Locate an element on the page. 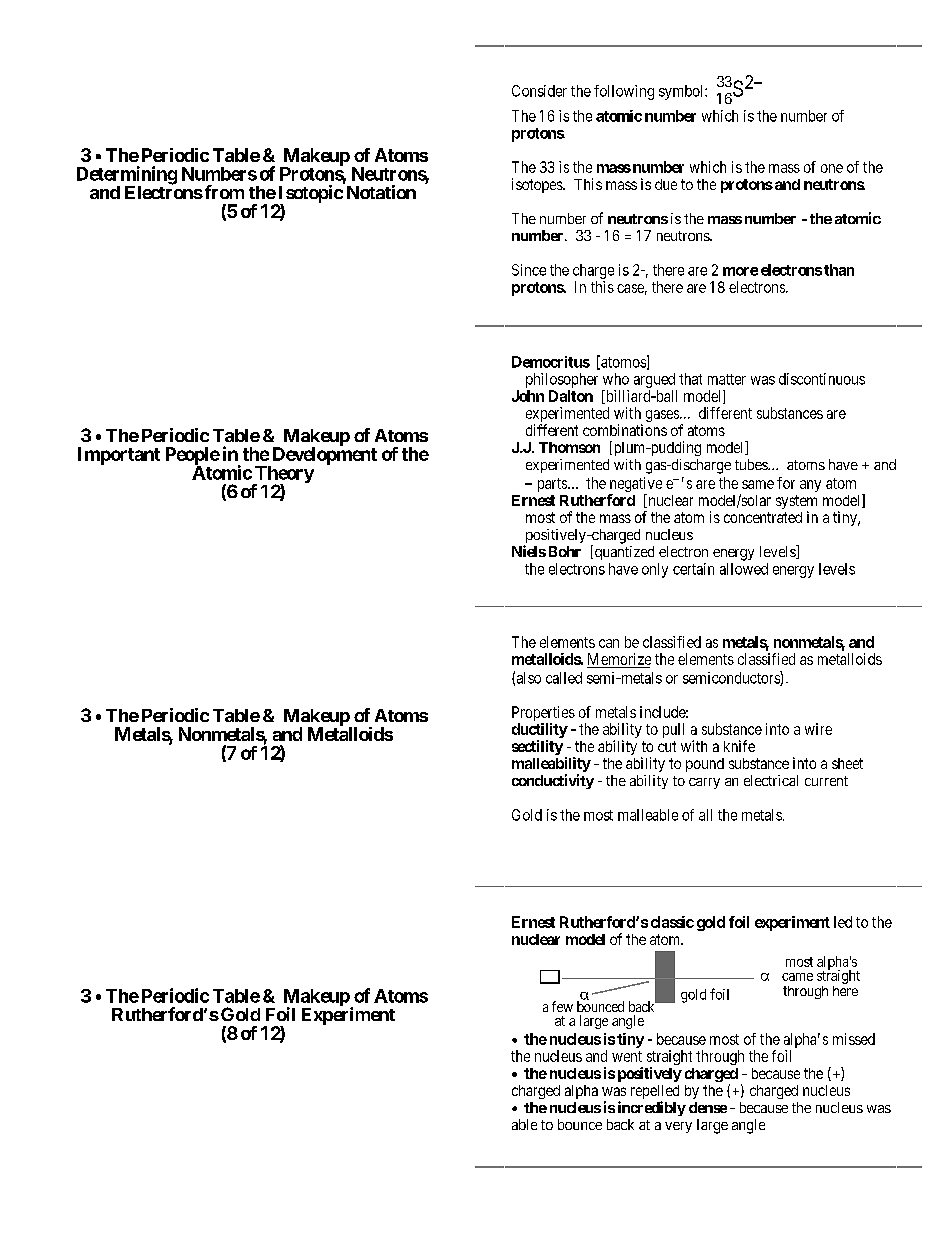  allowed is located at coordinates (744, 569).
